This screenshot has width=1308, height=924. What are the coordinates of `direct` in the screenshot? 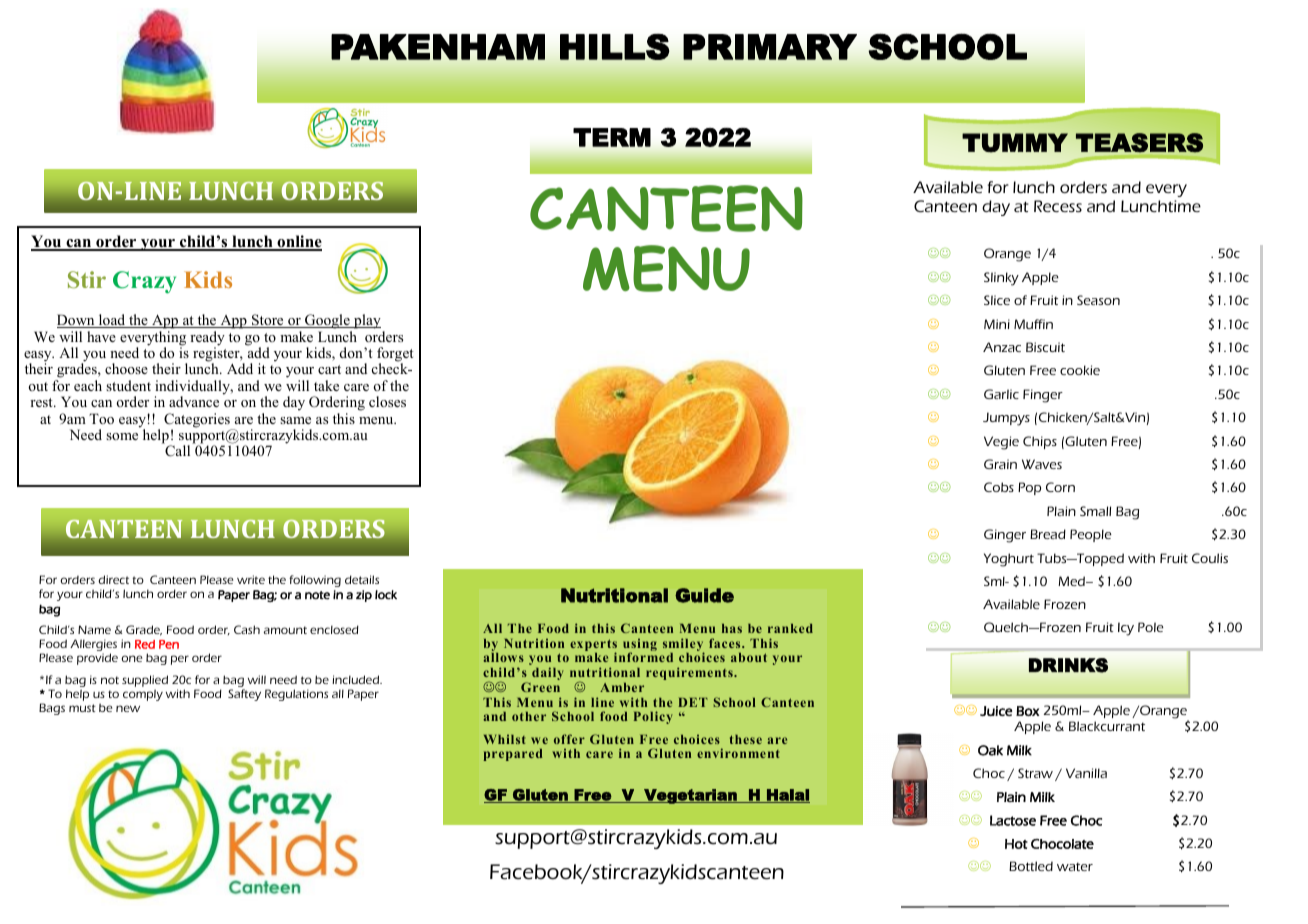 It's located at (113, 579).
